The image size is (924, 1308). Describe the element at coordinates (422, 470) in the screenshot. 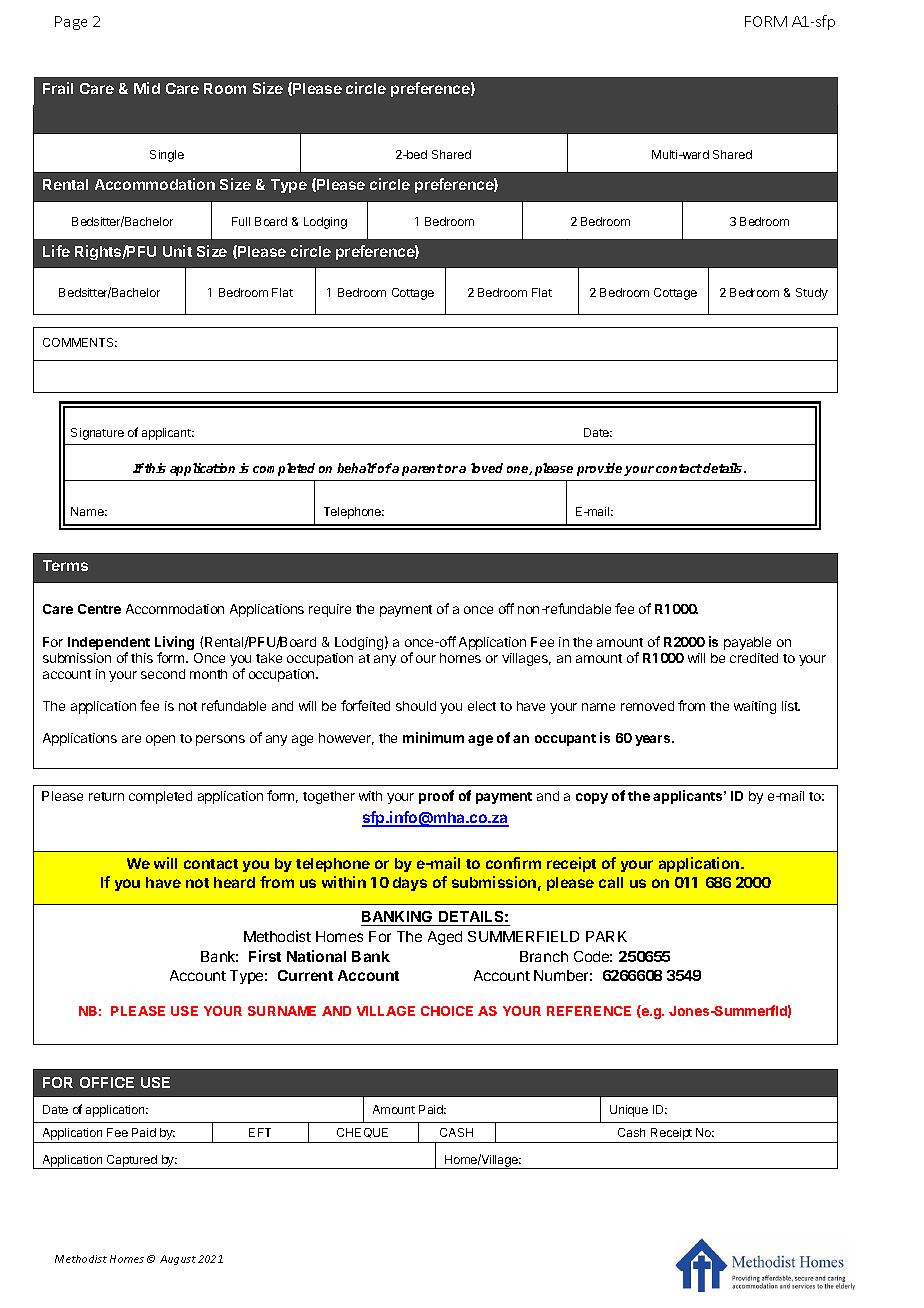

I see `parent` at that location.
